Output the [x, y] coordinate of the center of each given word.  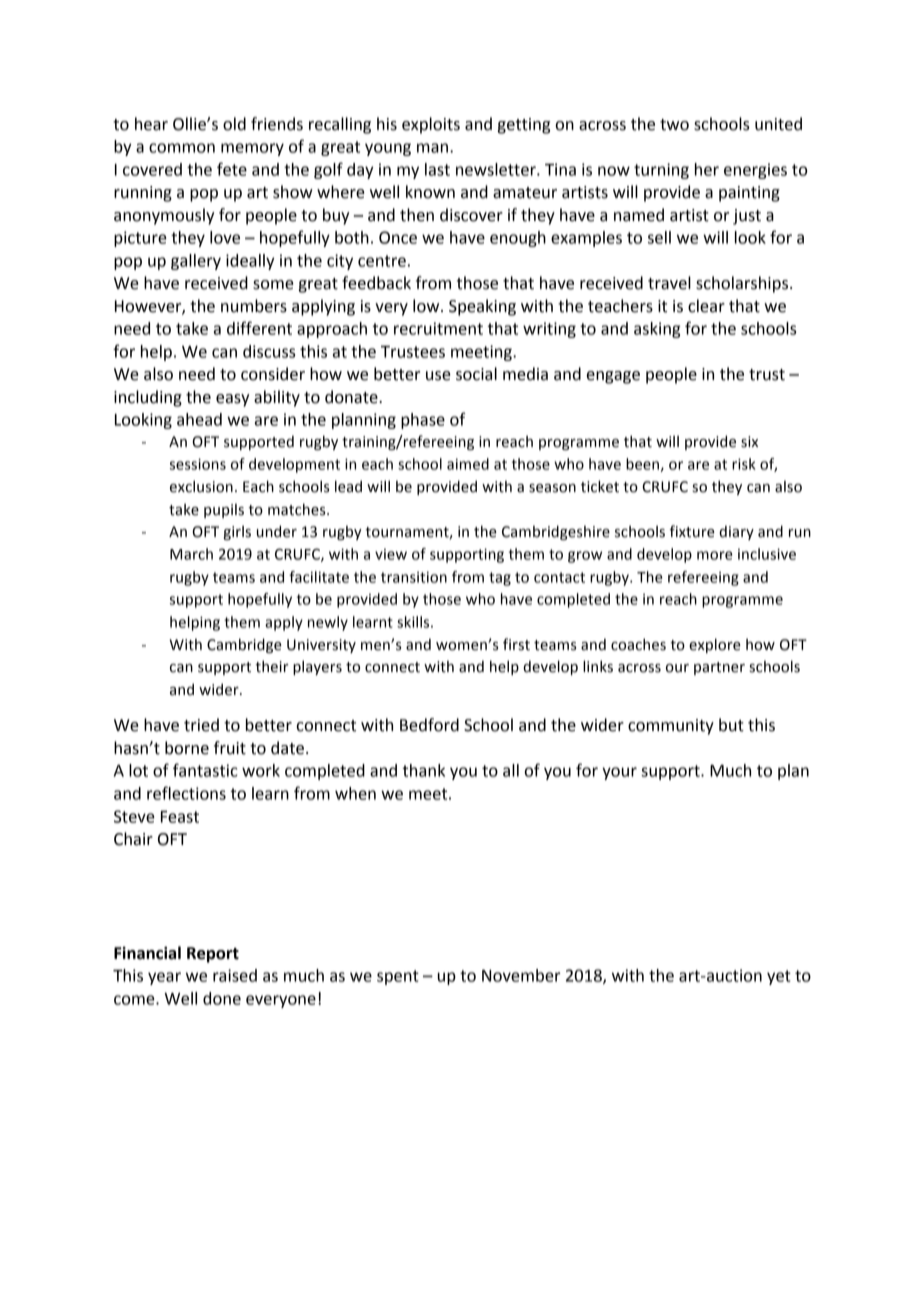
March [191, 554]
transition [414, 577]
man [434, 148]
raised [235, 975]
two [674, 125]
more [715, 555]
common [182, 148]
